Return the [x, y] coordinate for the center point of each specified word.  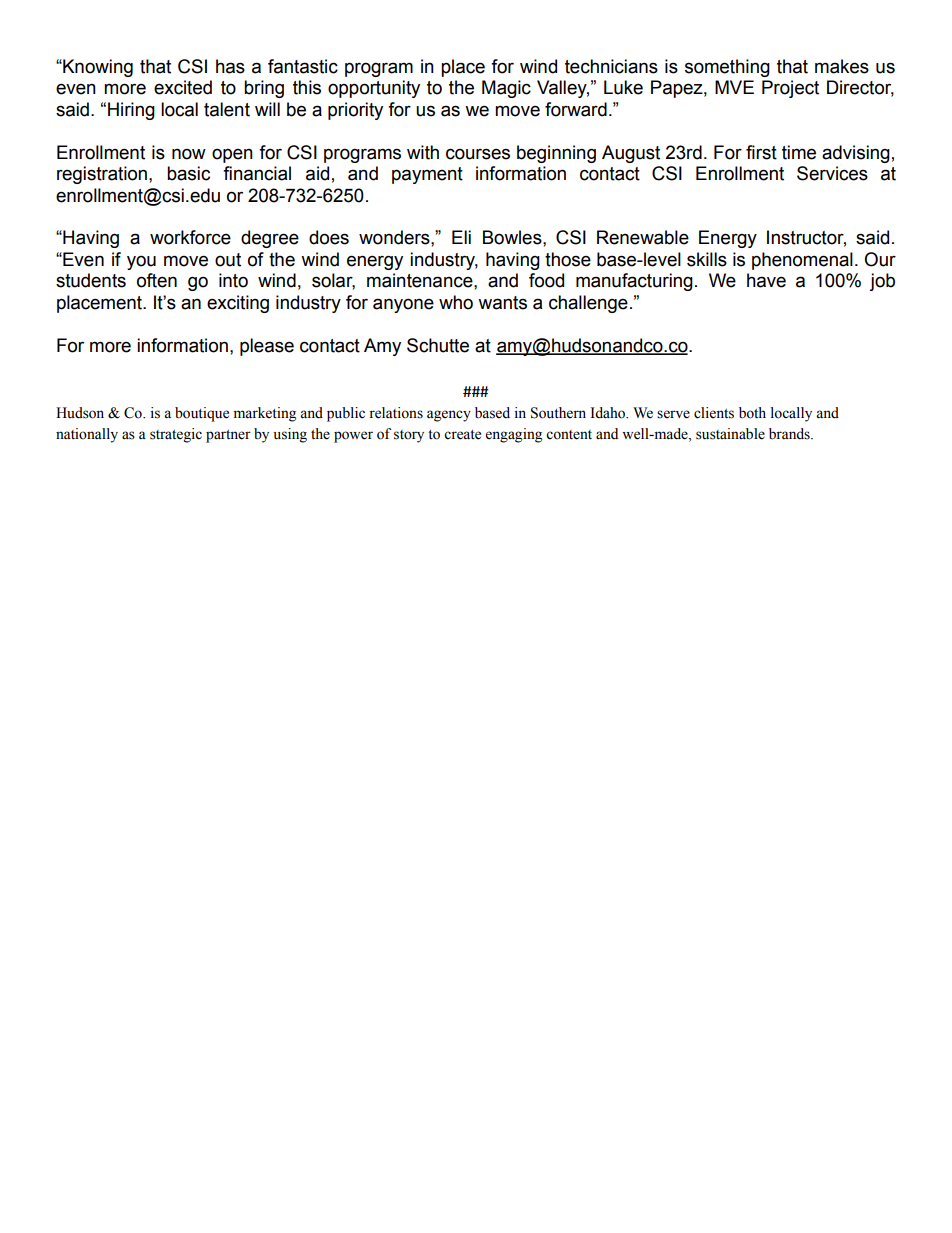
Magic [506, 89]
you [141, 262]
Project [790, 89]
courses [478, 154]
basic [188, 173]
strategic [176, 435]
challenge [588, 304]
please [267, 347]
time [799, 152]
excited [183, 87]
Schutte [438, 345]
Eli [461, 237]
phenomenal [802, 261]
